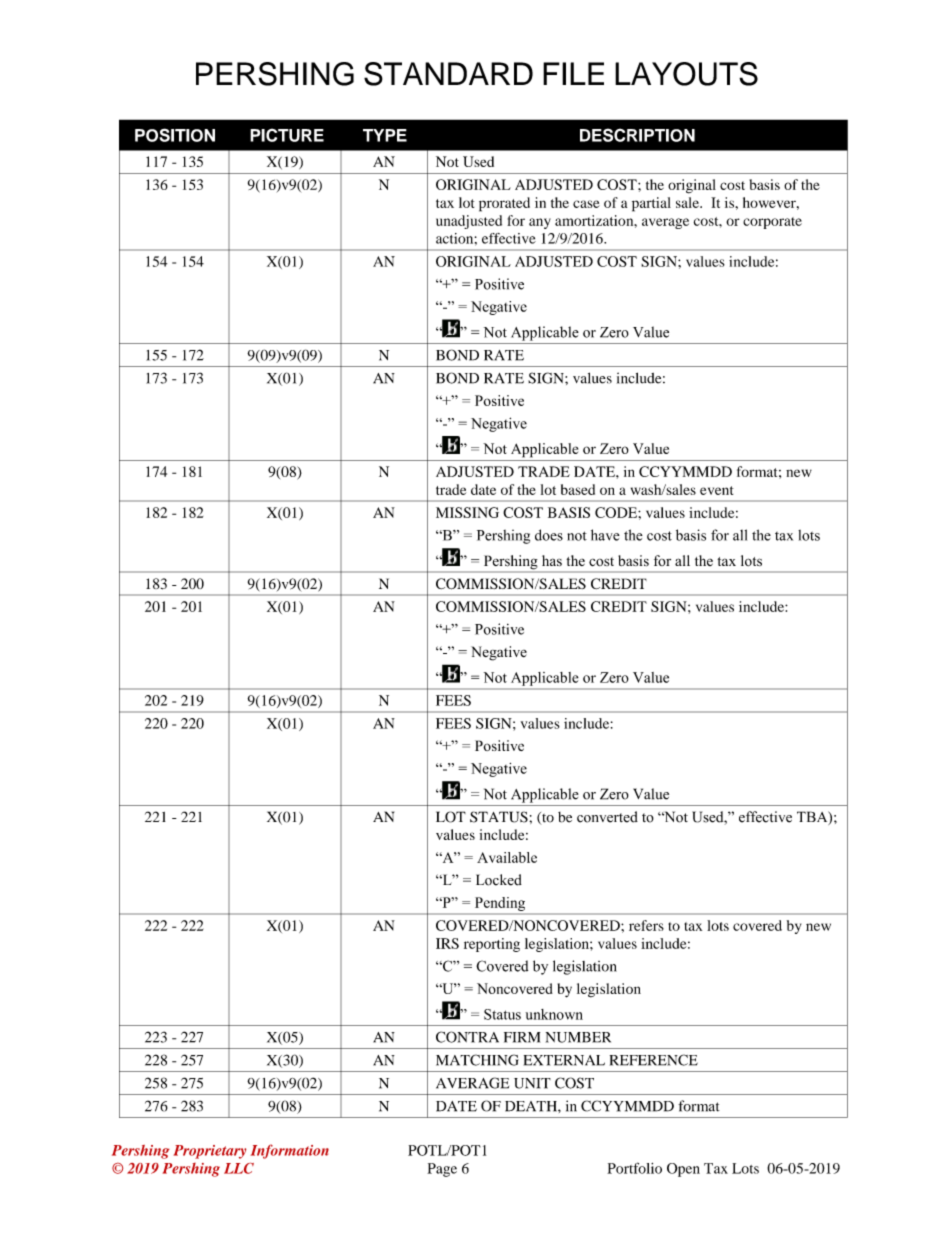 The image size is (952, 1233). I want to click on has, so click(552, 560).
